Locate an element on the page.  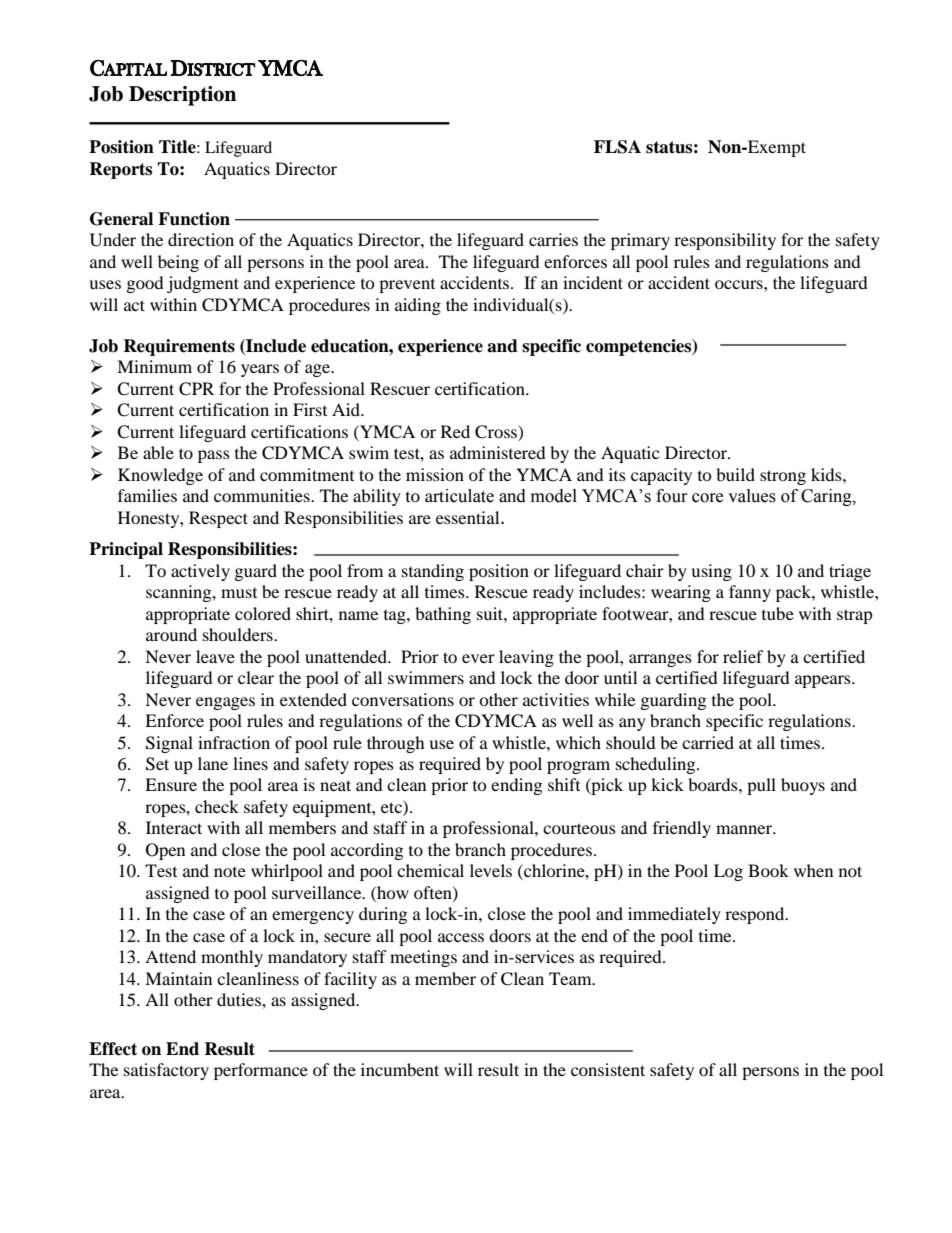
responsibility is located at coordinates (725, 241).
